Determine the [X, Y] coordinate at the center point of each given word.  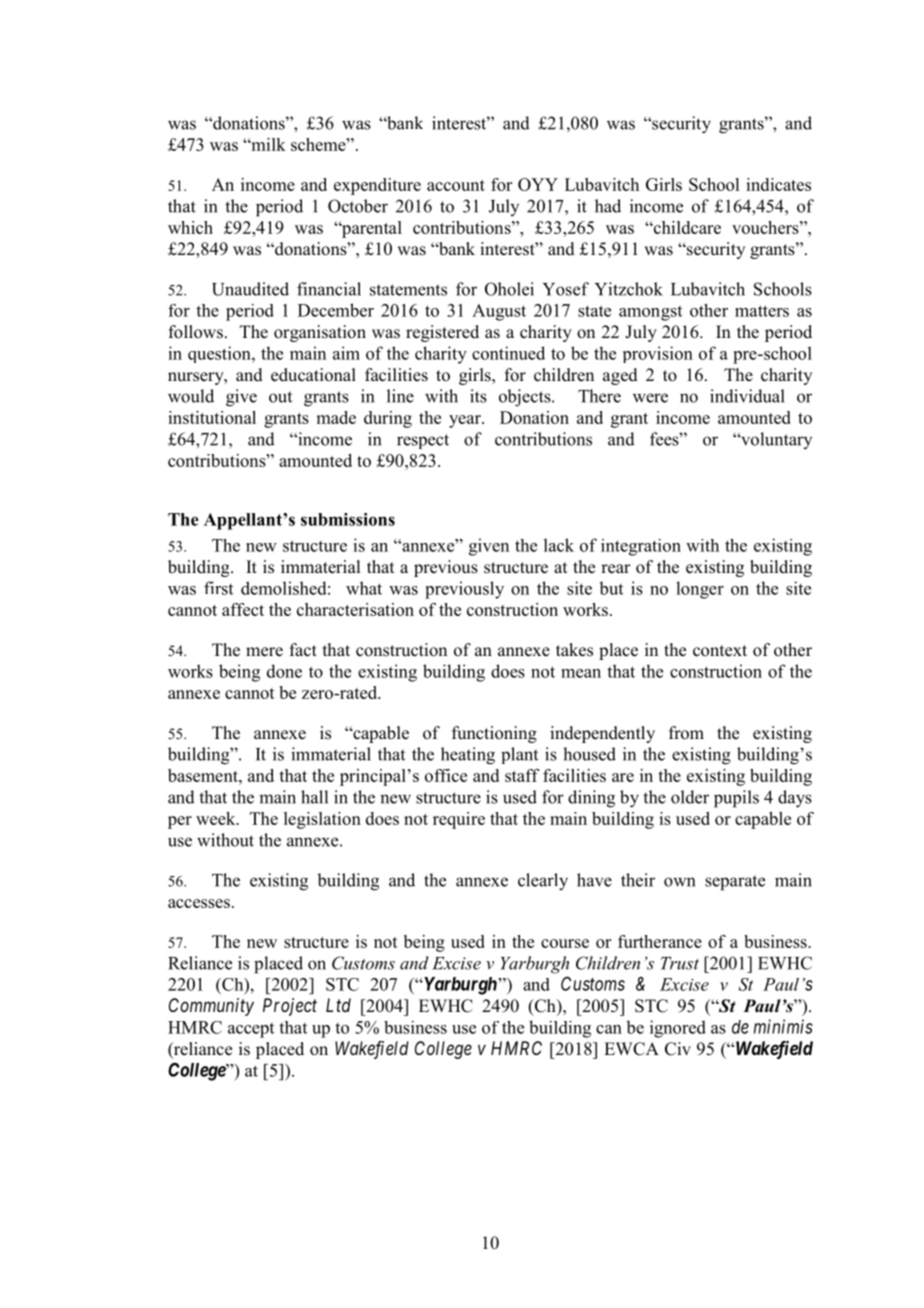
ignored [678, 1029]
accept [251, 1030]
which [190, 227]
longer [700, 590]
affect [243, 609]
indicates [778, 184]
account [456, 185]
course [565, 943]
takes [574, 650]
